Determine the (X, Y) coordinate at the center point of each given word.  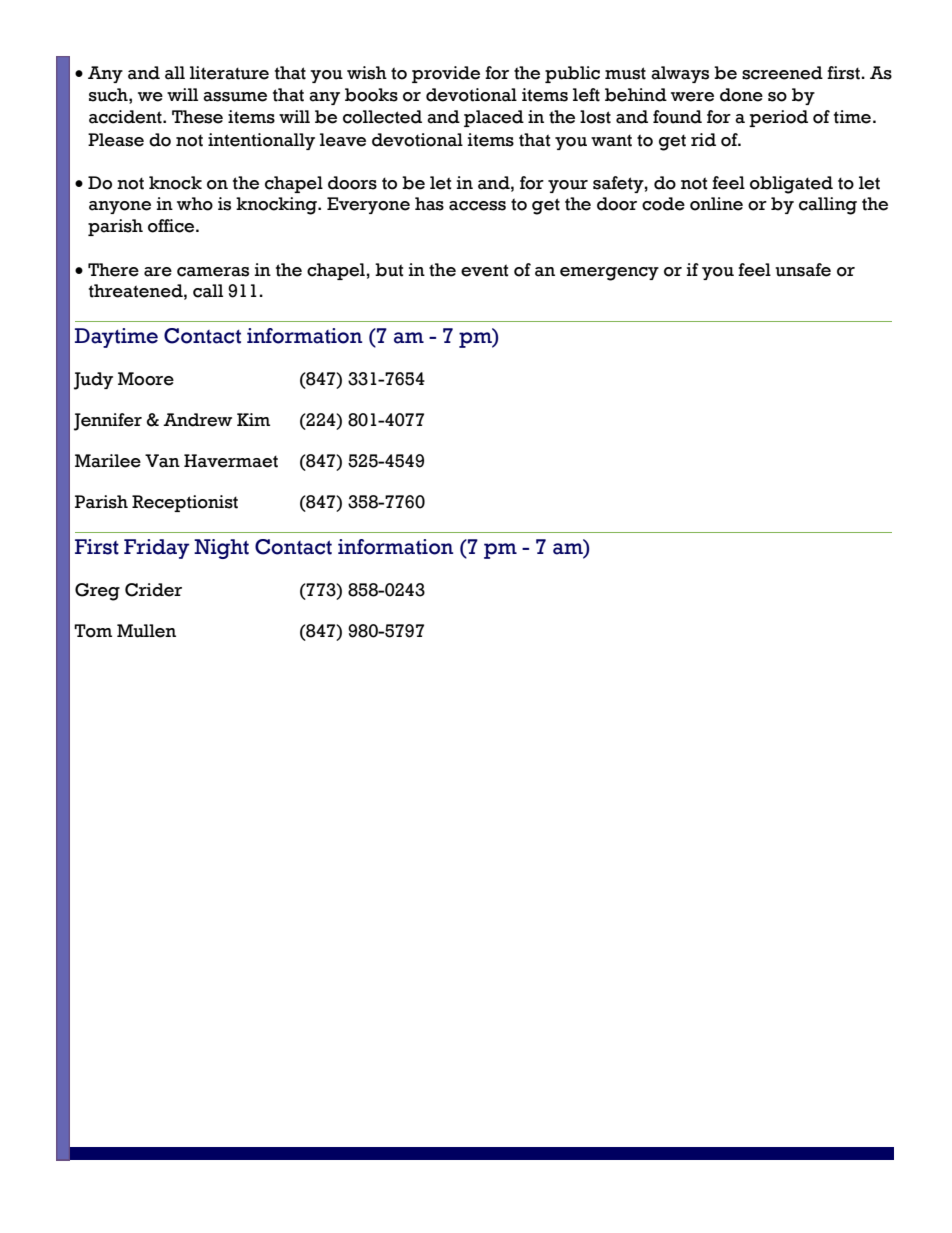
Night (221, 549)
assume (235, 97)
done (741, 95)
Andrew (197, 420)
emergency (609, 274)
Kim (253, 419)
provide (446, 74)
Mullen (146, 631)
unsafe (803, 270)
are (158, 272)
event (485, 270)
